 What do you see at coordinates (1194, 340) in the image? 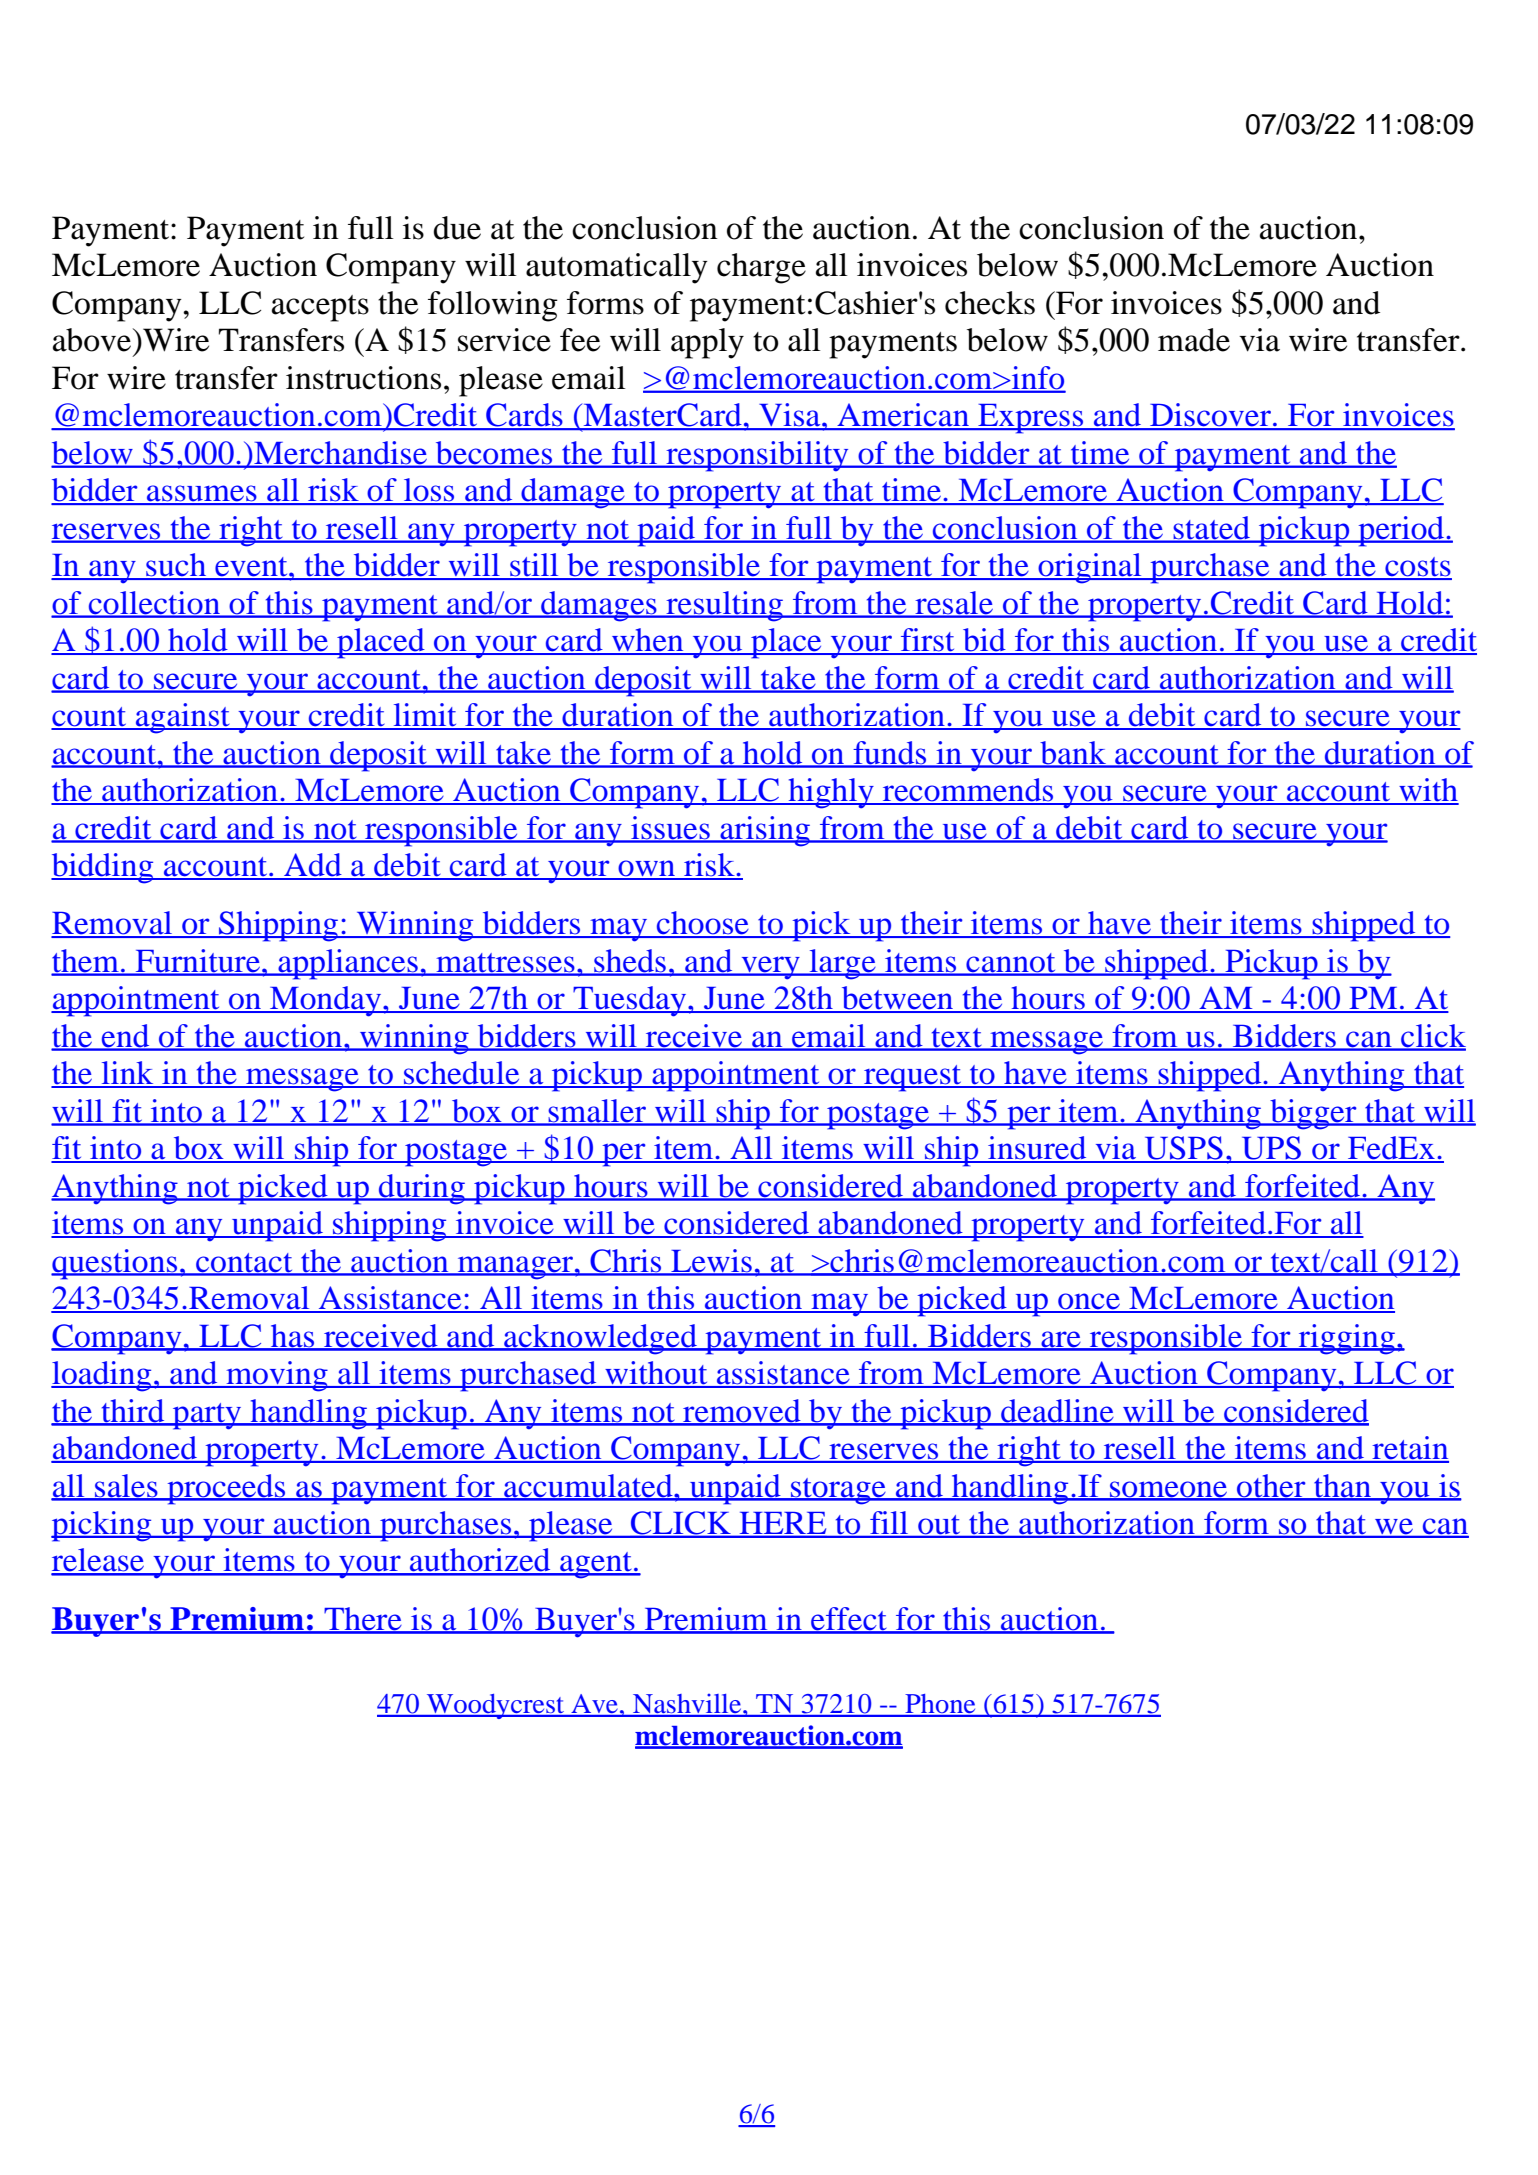
I see `made` at bounding box center [1194, 340].
